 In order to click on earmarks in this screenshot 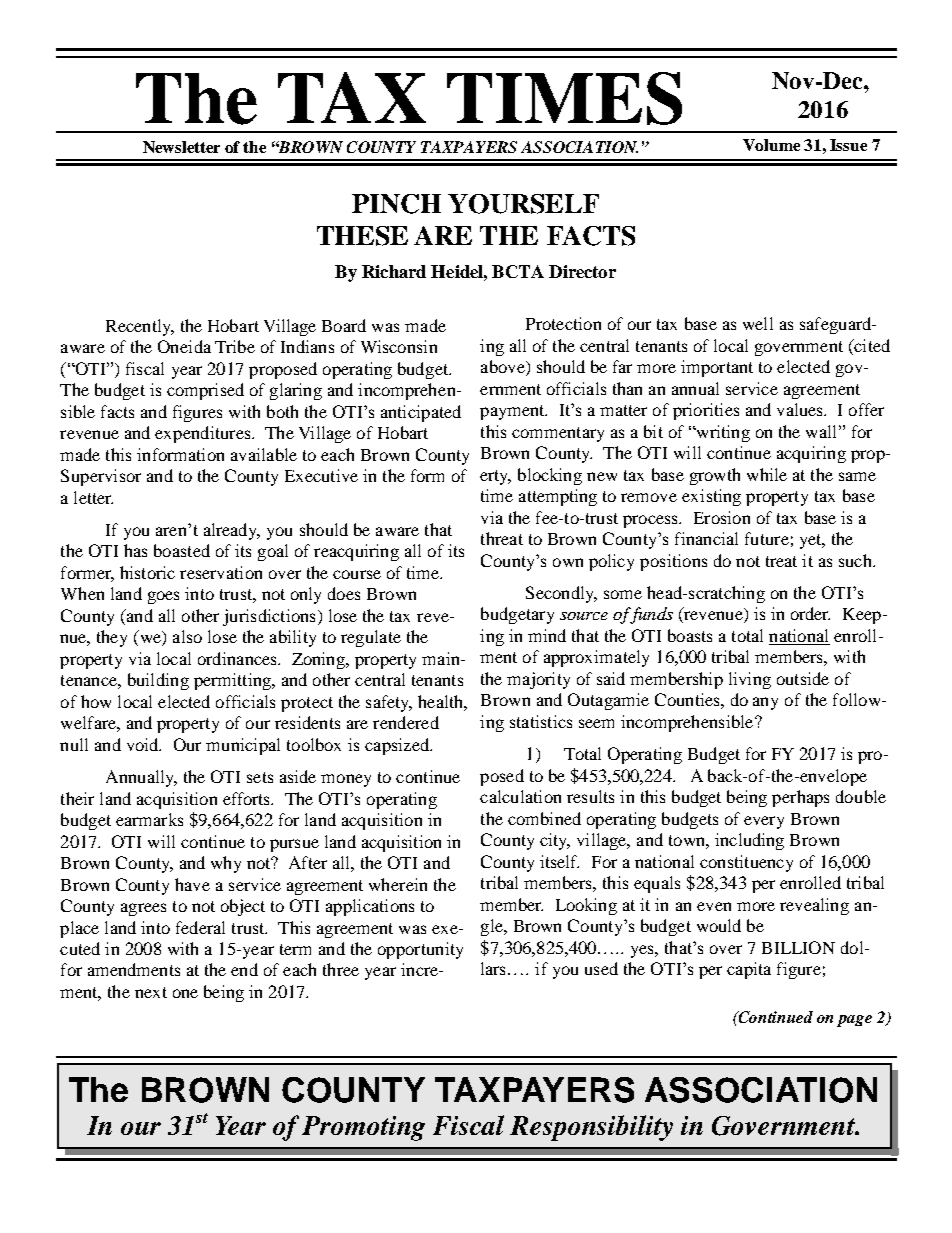, I will do `click(149, 819)`.
